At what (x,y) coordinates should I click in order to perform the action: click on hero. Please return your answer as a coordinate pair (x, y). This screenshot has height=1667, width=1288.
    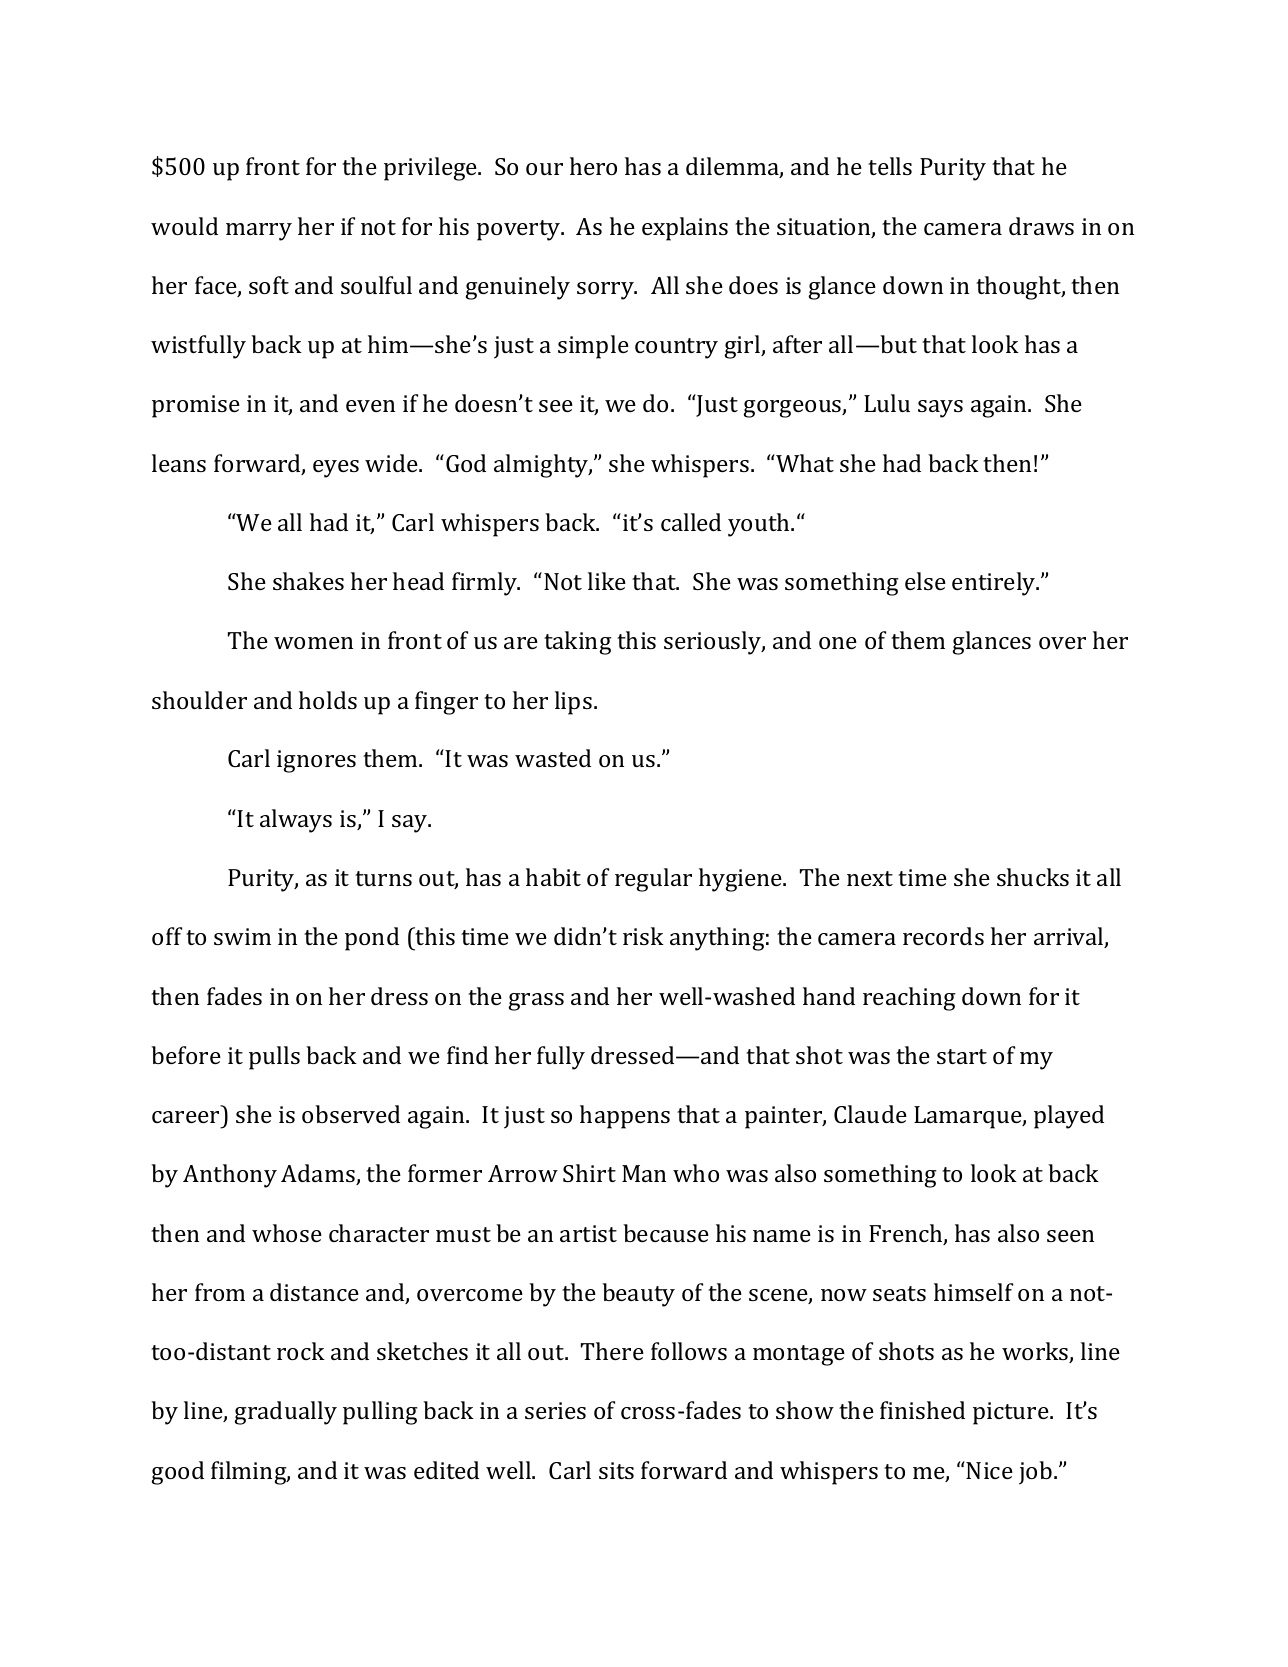
    Looking at the image, I should click on (593, 166).
